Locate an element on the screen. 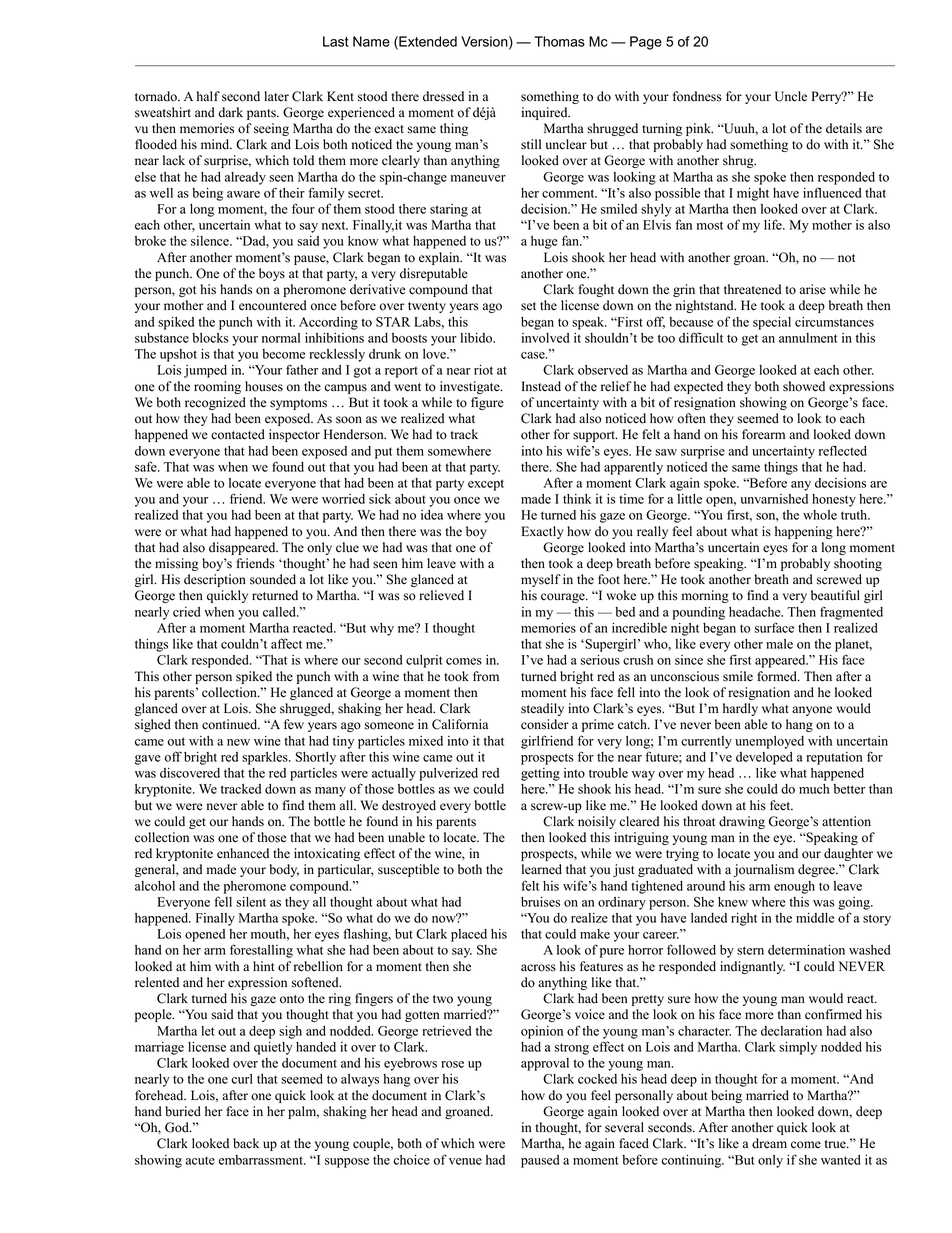 The width and height of the screenshot is (952, 1233). beautiful is located at coordinates (835, 595).
